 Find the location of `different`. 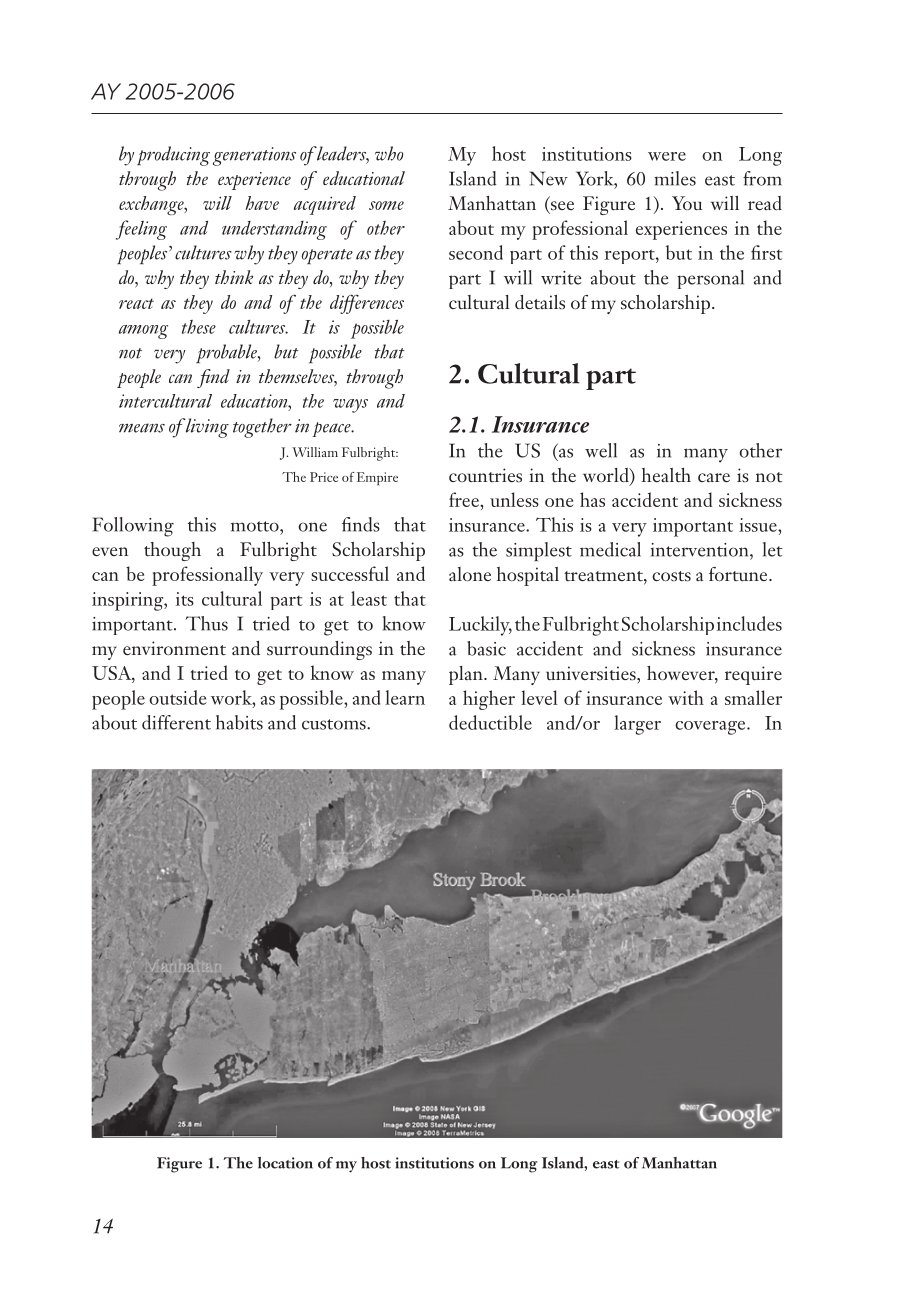

different is located at coordinates (176, 722).
